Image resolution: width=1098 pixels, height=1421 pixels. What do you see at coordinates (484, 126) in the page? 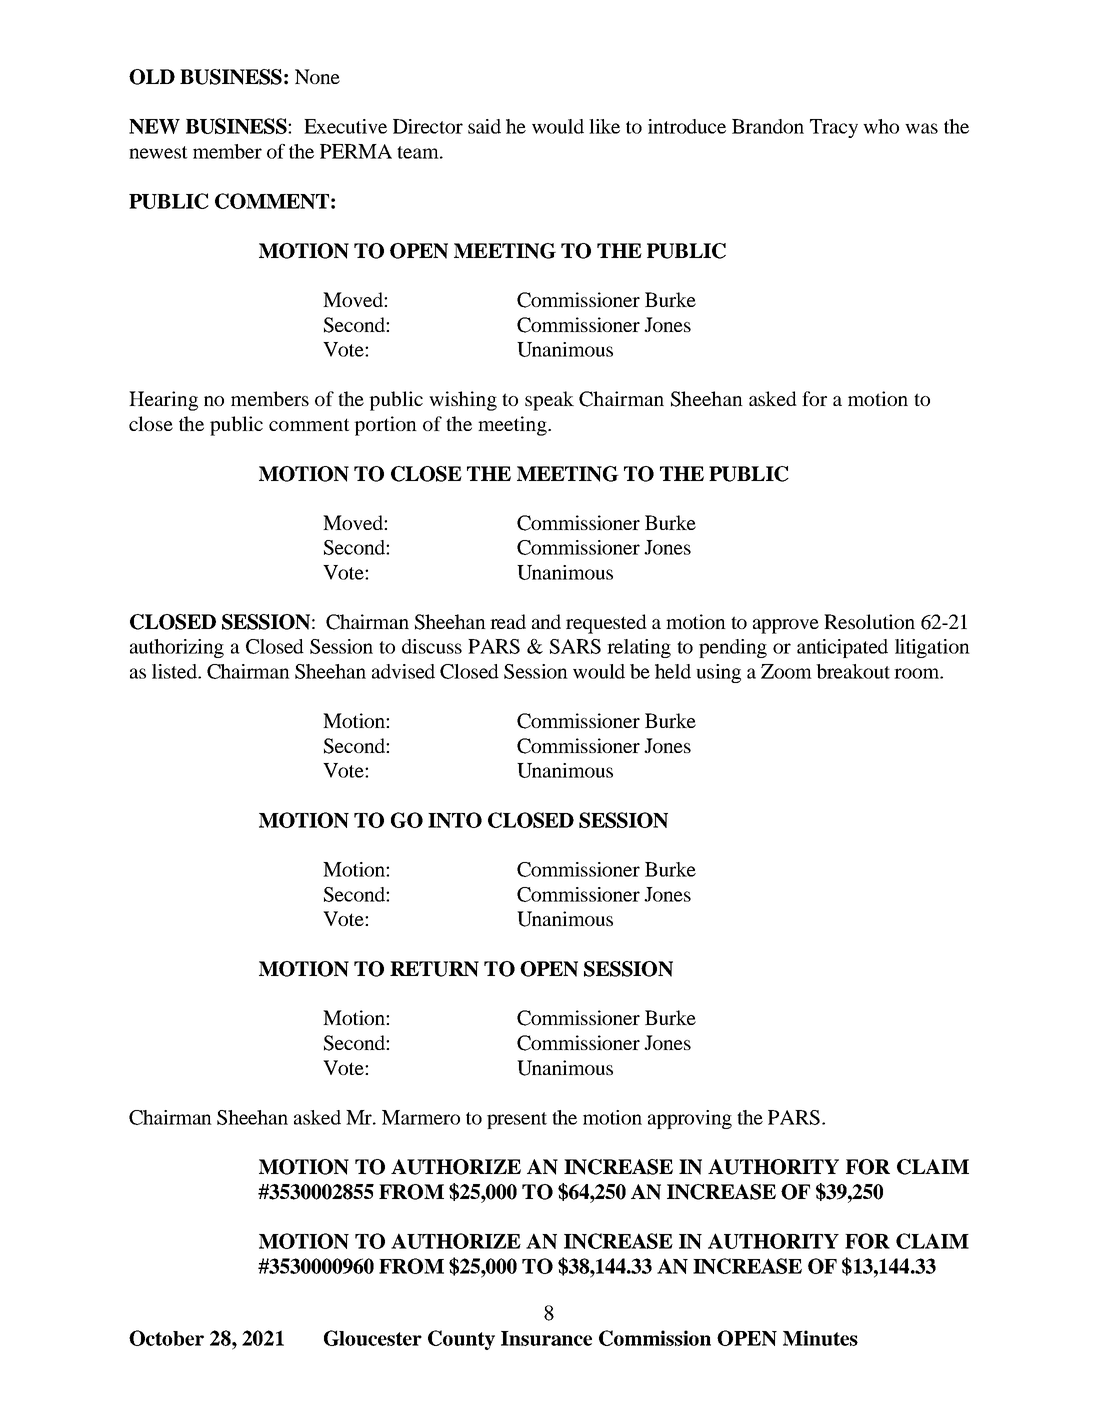
I see `said` at bounding box center [484, 126].
